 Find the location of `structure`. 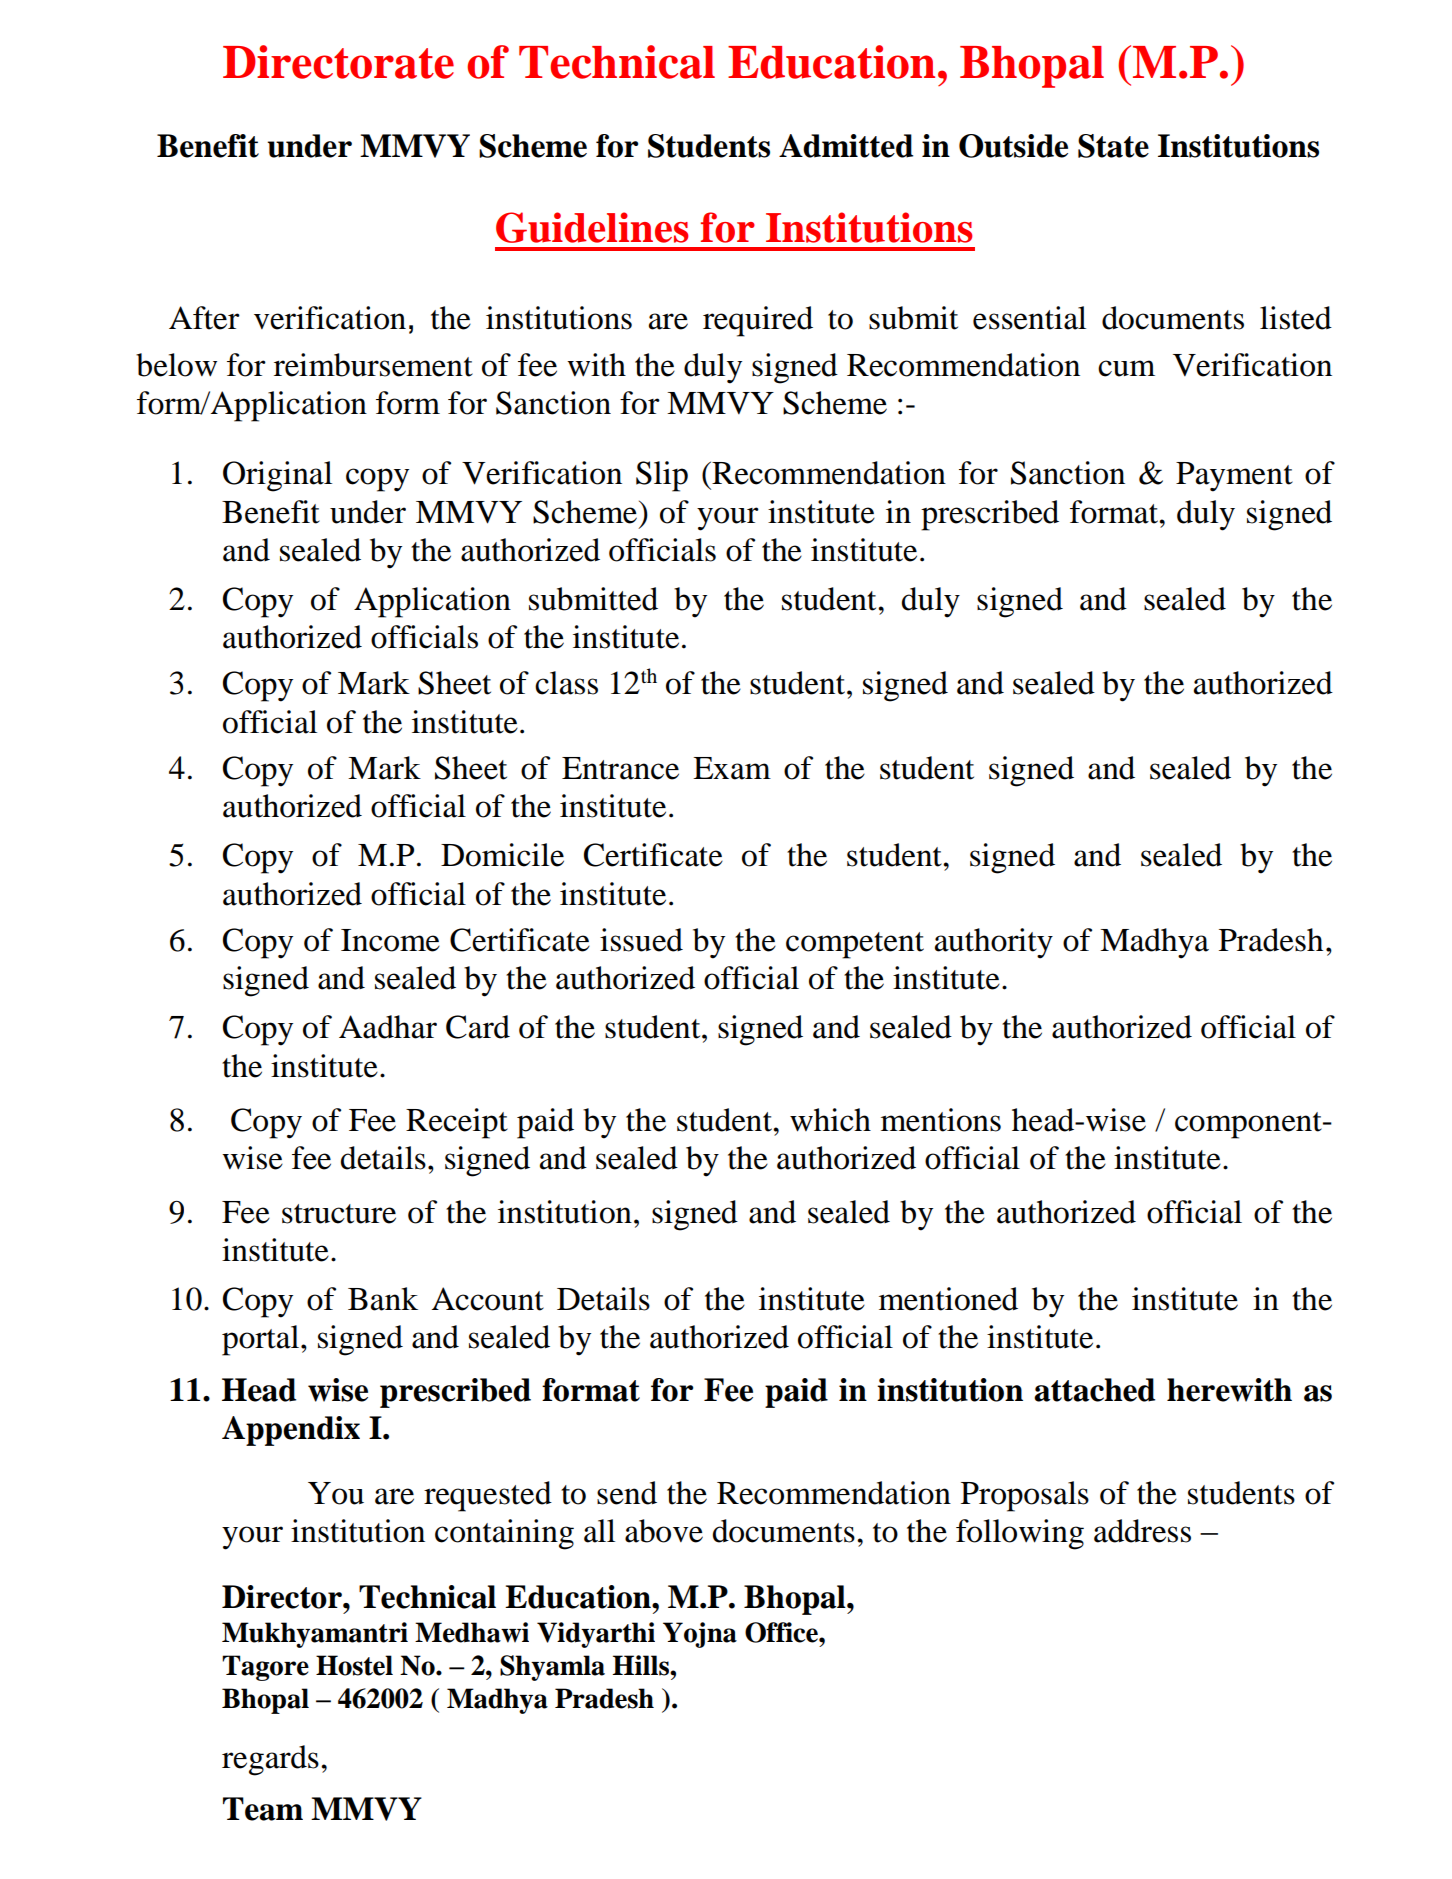

structure is located at coordinates (339, 1214).
